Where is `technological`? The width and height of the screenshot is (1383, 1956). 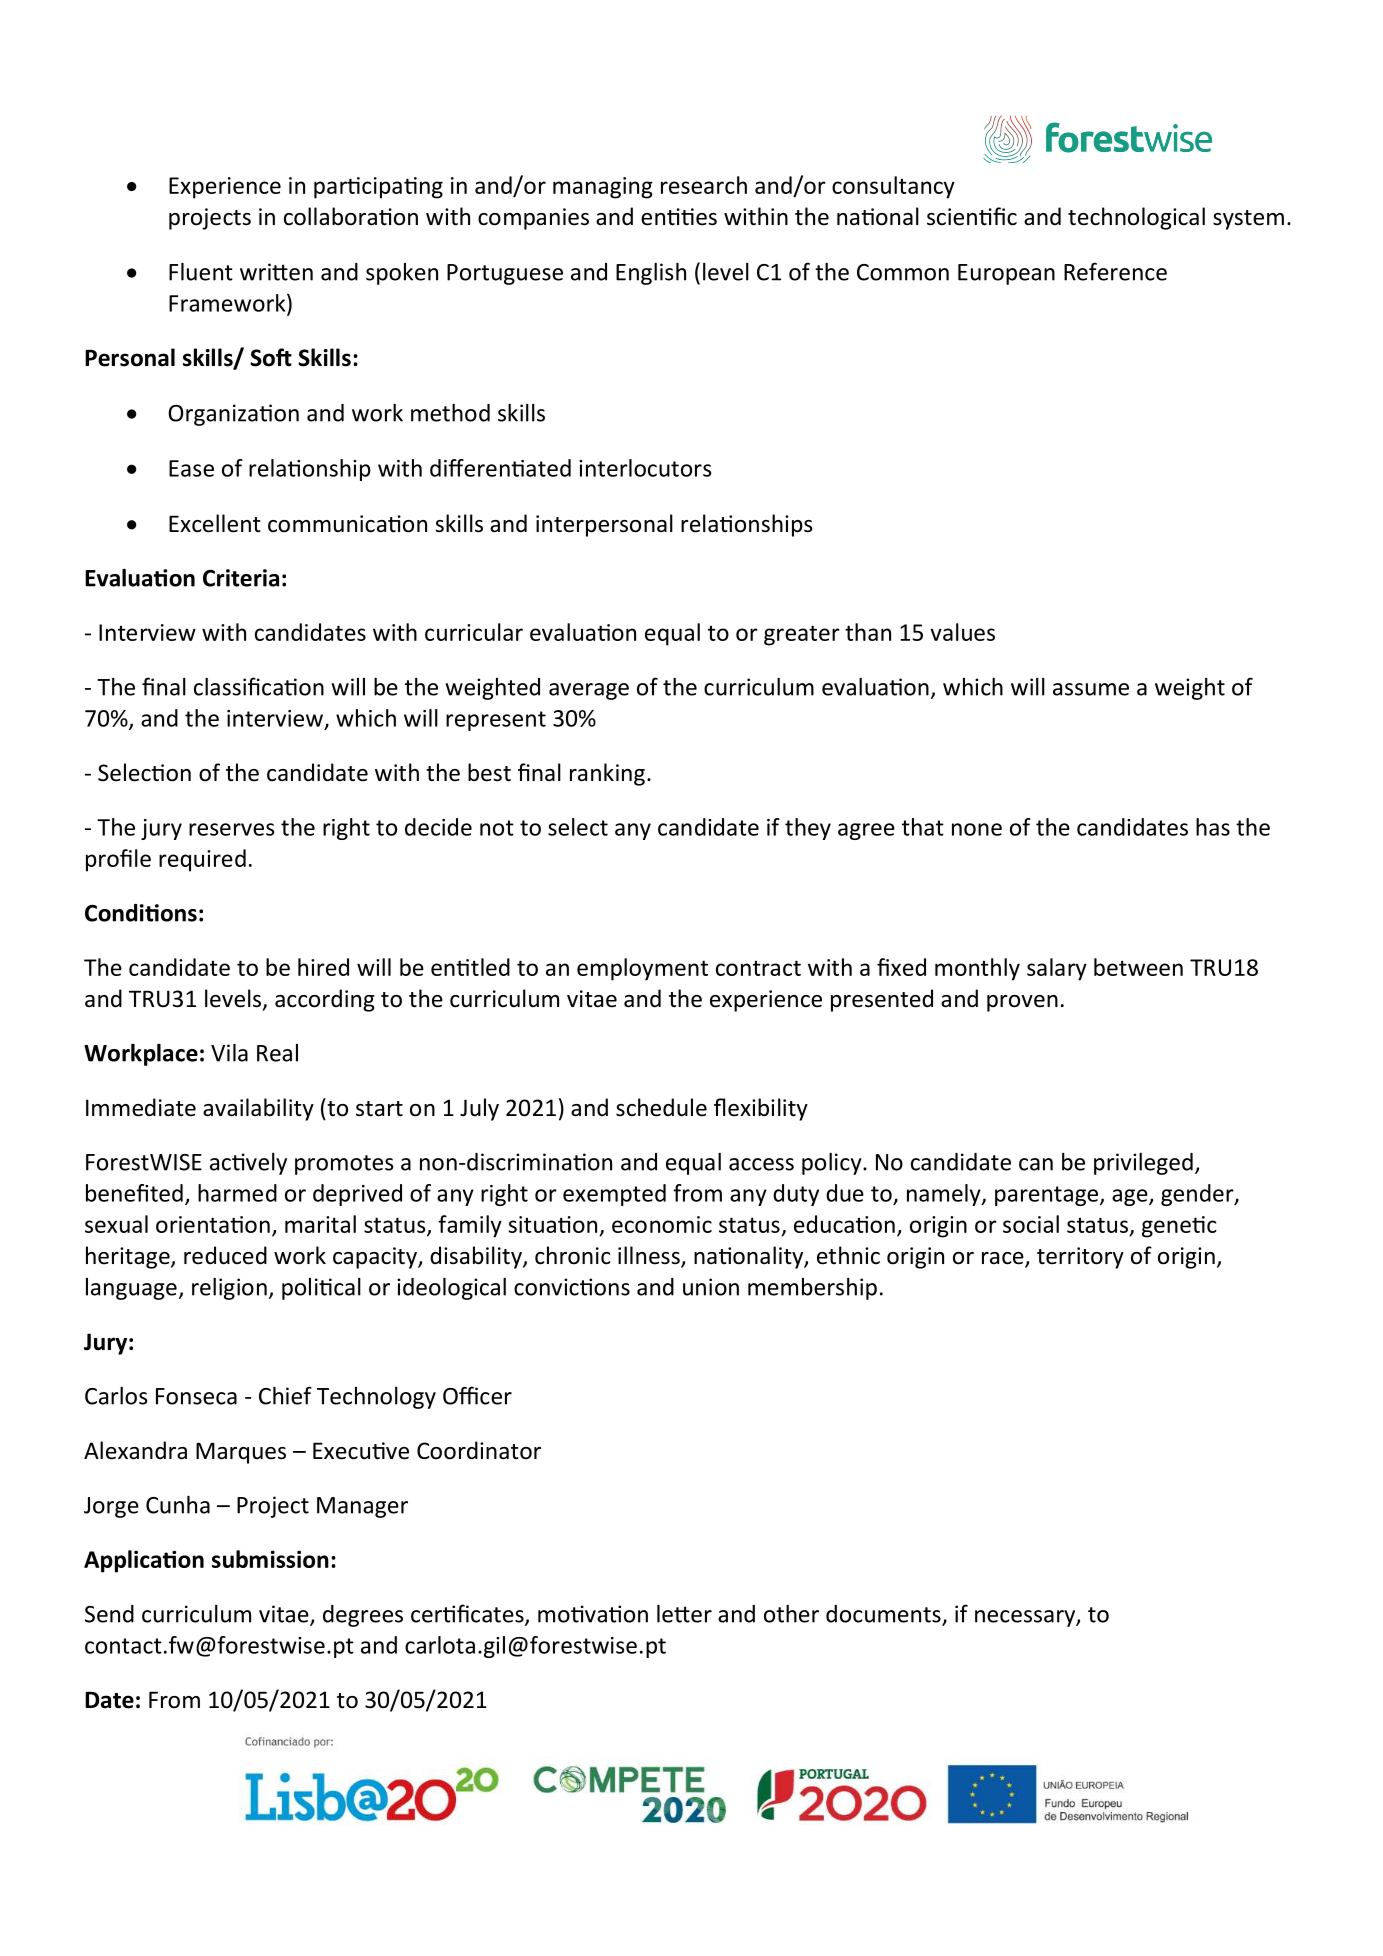 technological is located at coordinates (1136, 218).
